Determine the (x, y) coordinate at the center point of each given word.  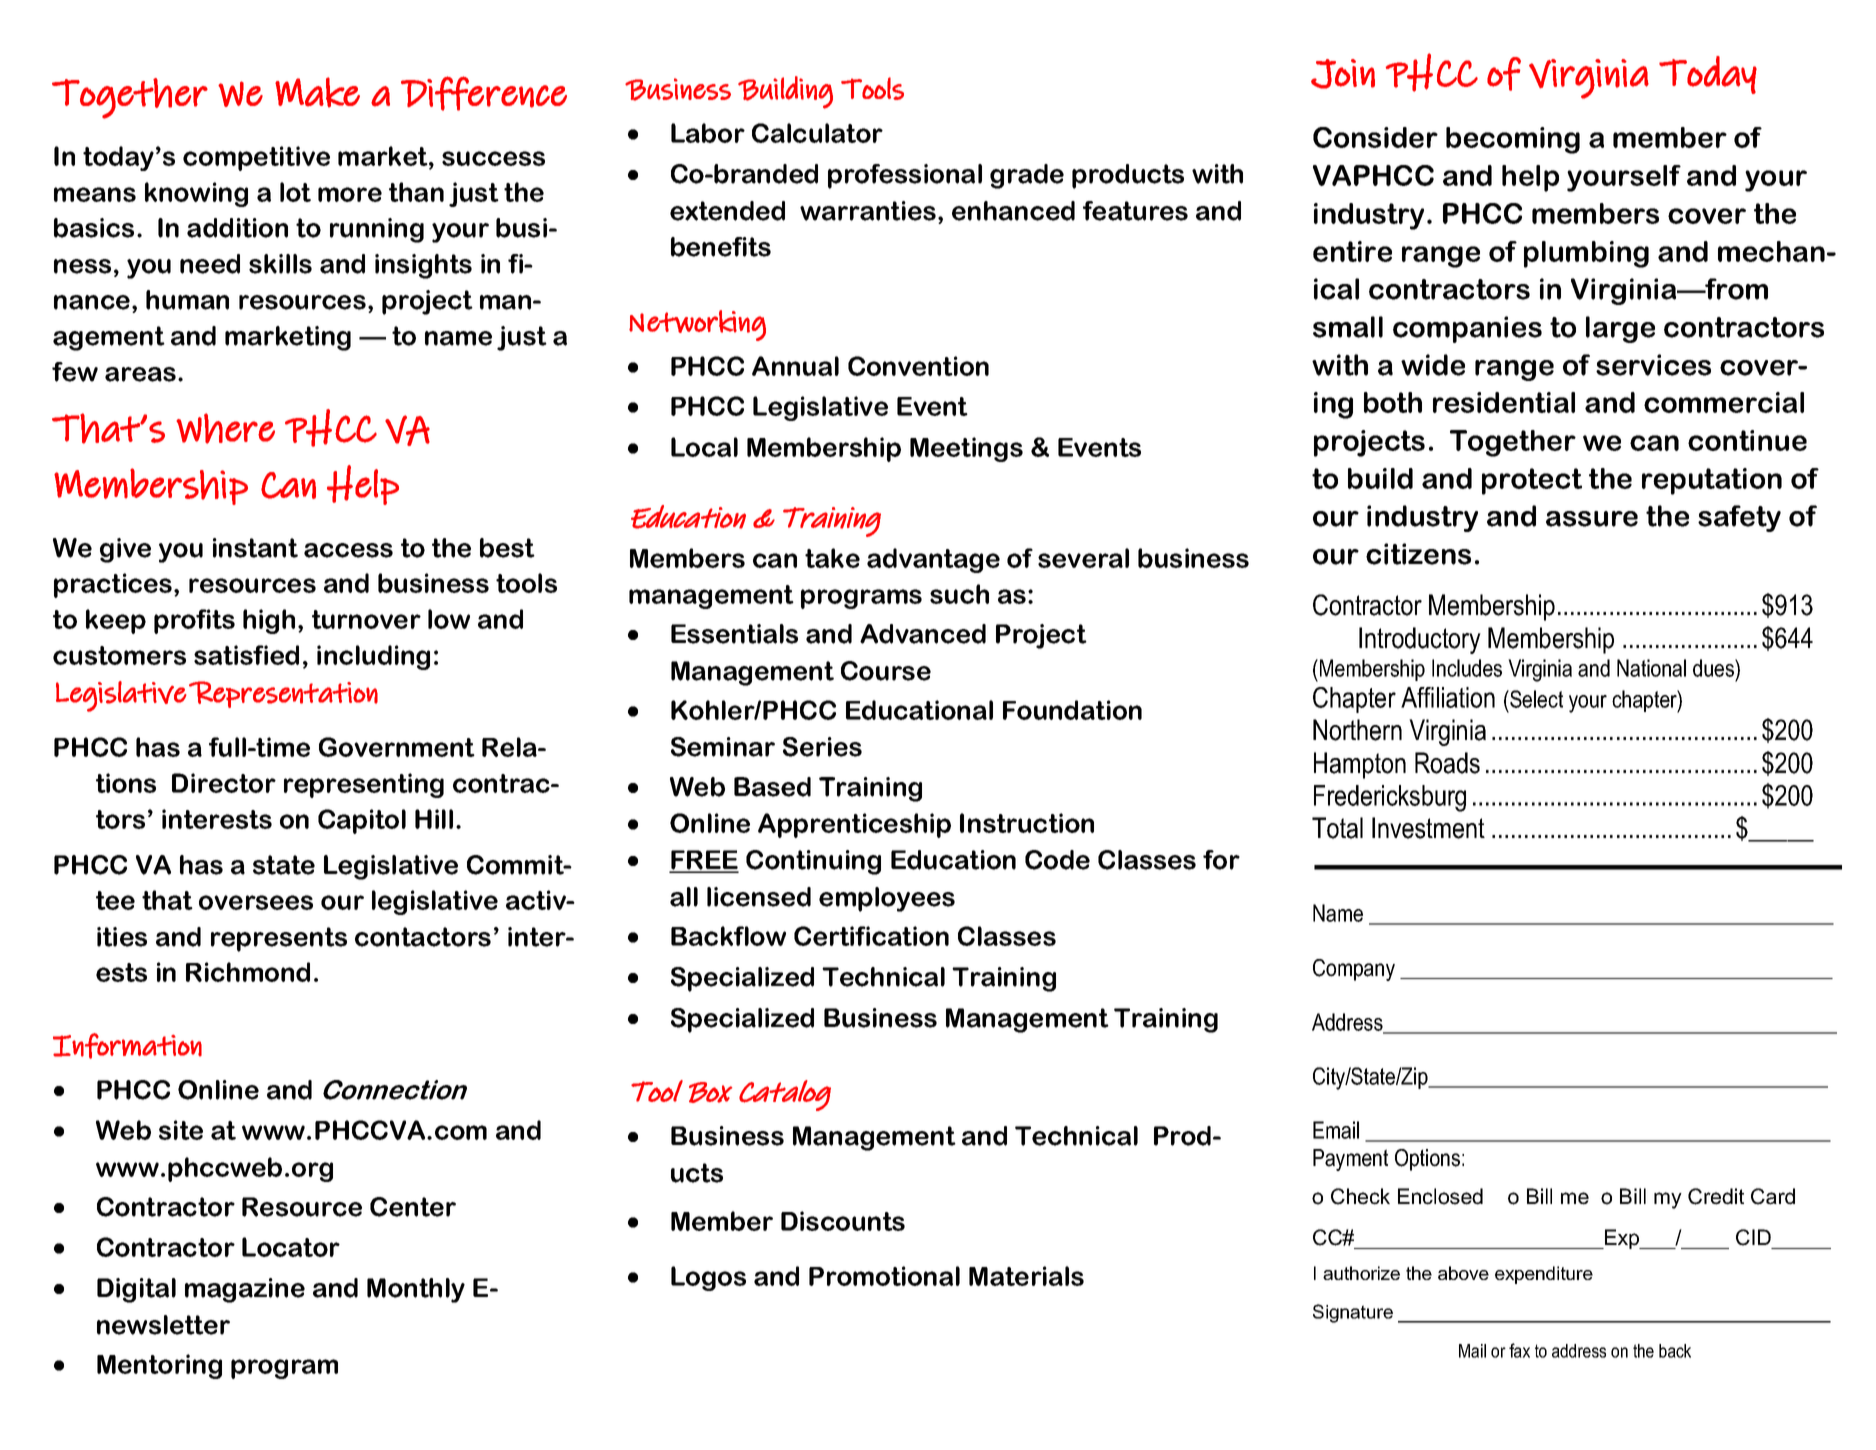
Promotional (884, 1276)
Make (317, 92)
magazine (245, 1290)
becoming (1513, 140)
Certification (871, 936)
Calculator (817, 133)
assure (1592, 519)
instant (255, 548)
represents (279, 939)
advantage (933, 560)
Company (1354, 970)
